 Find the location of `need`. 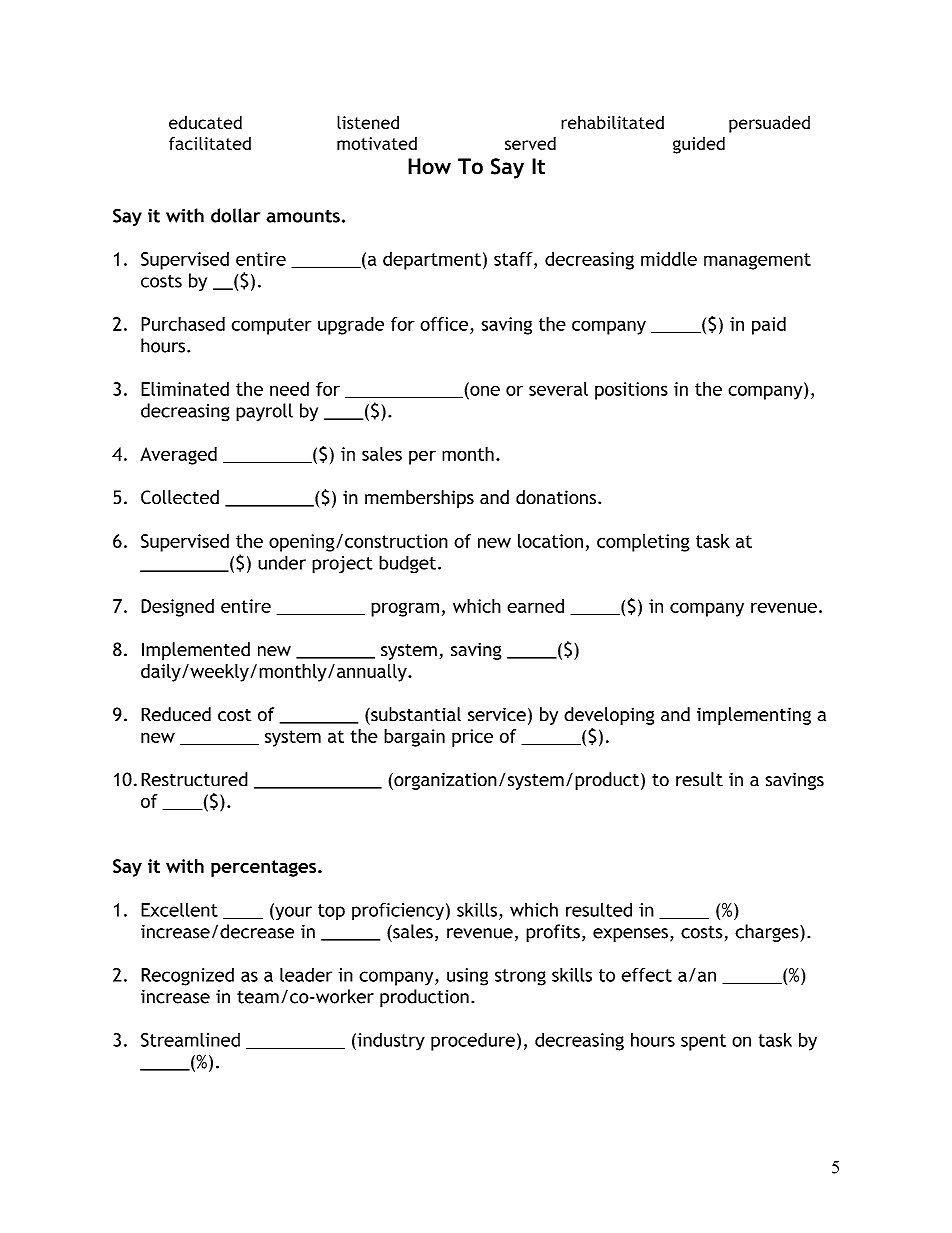

need is located at coordinates (289, 389).
